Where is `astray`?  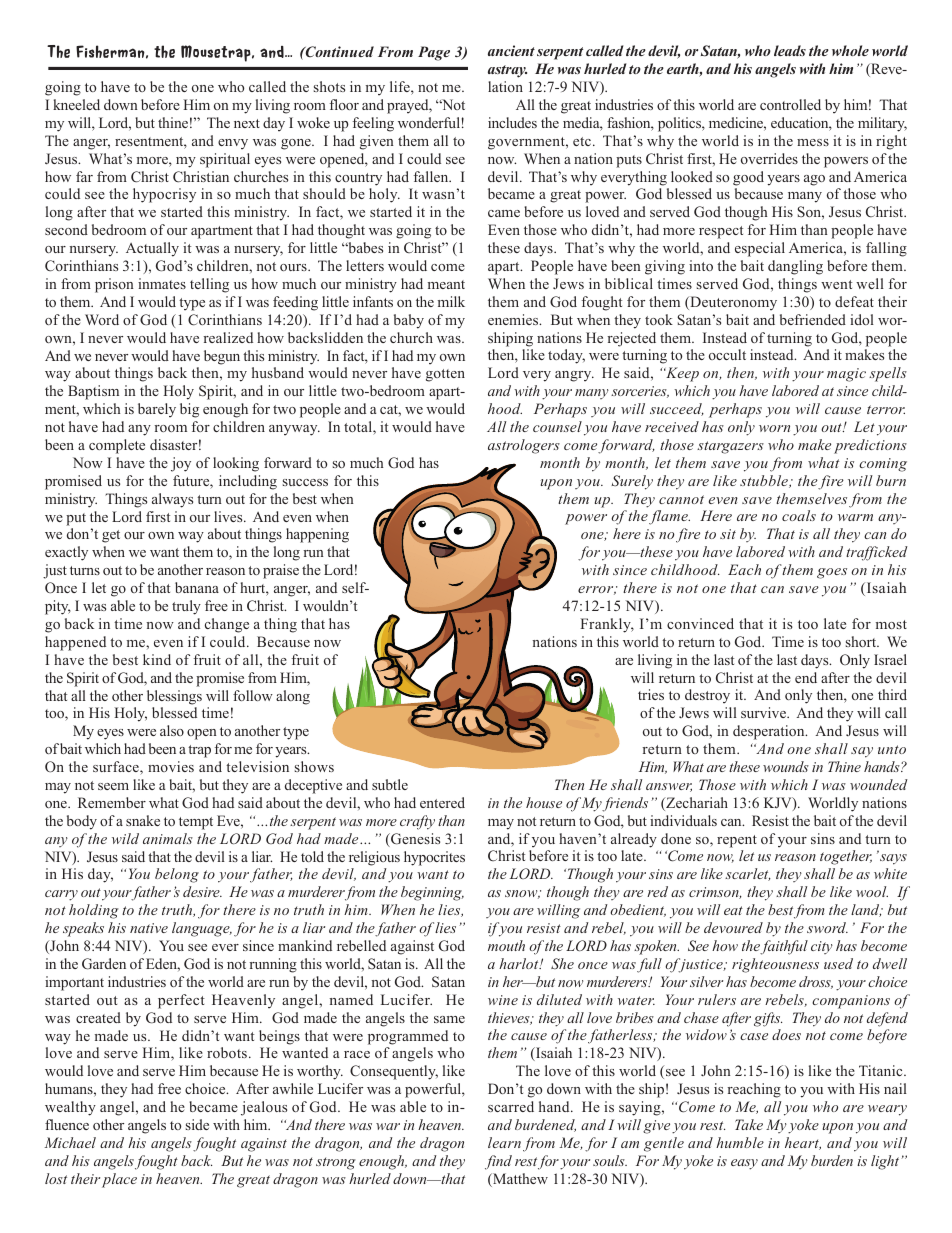
astray is located at coordinates (507, 71).
